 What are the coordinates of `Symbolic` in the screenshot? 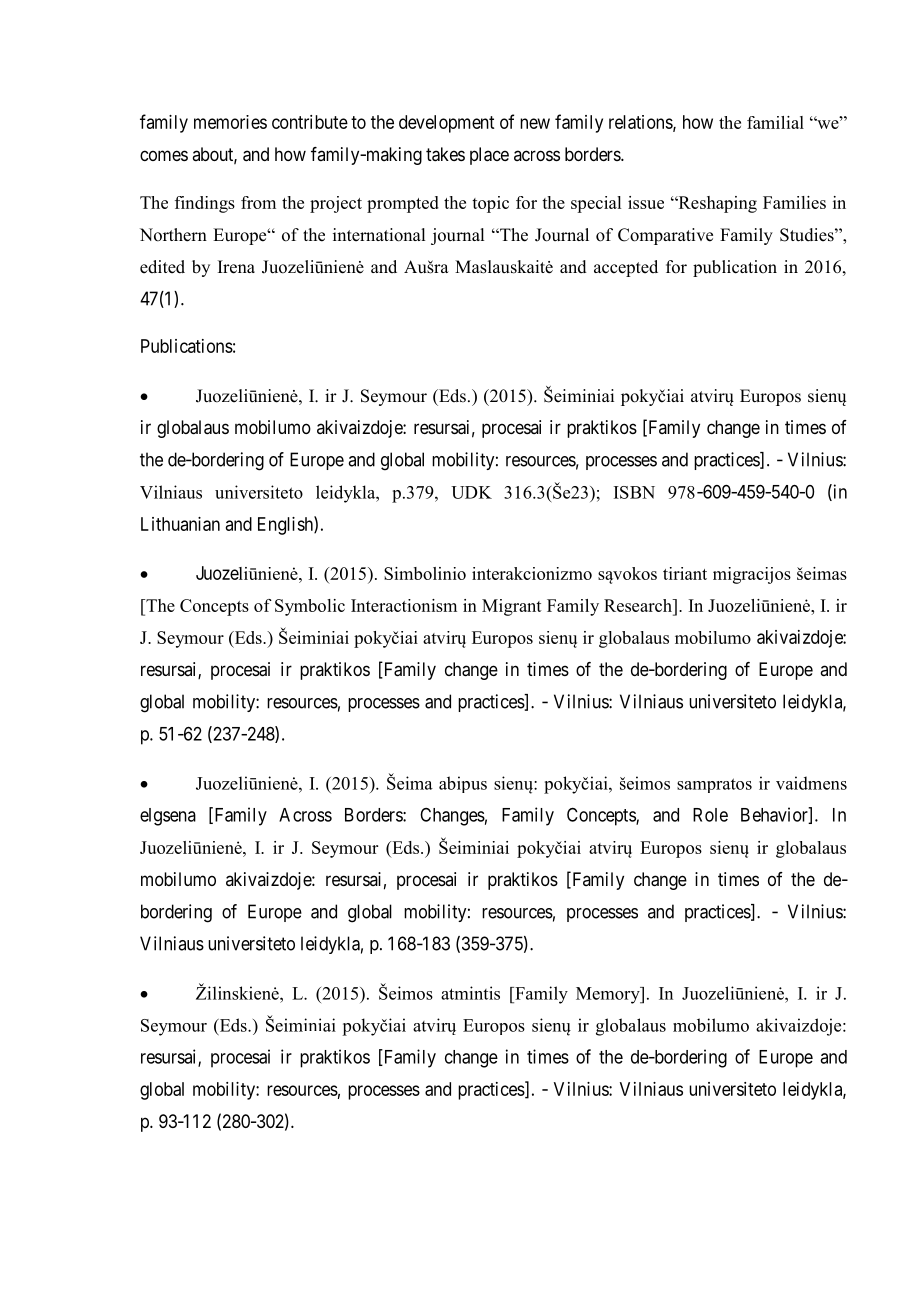 It's located at (310, 607).
